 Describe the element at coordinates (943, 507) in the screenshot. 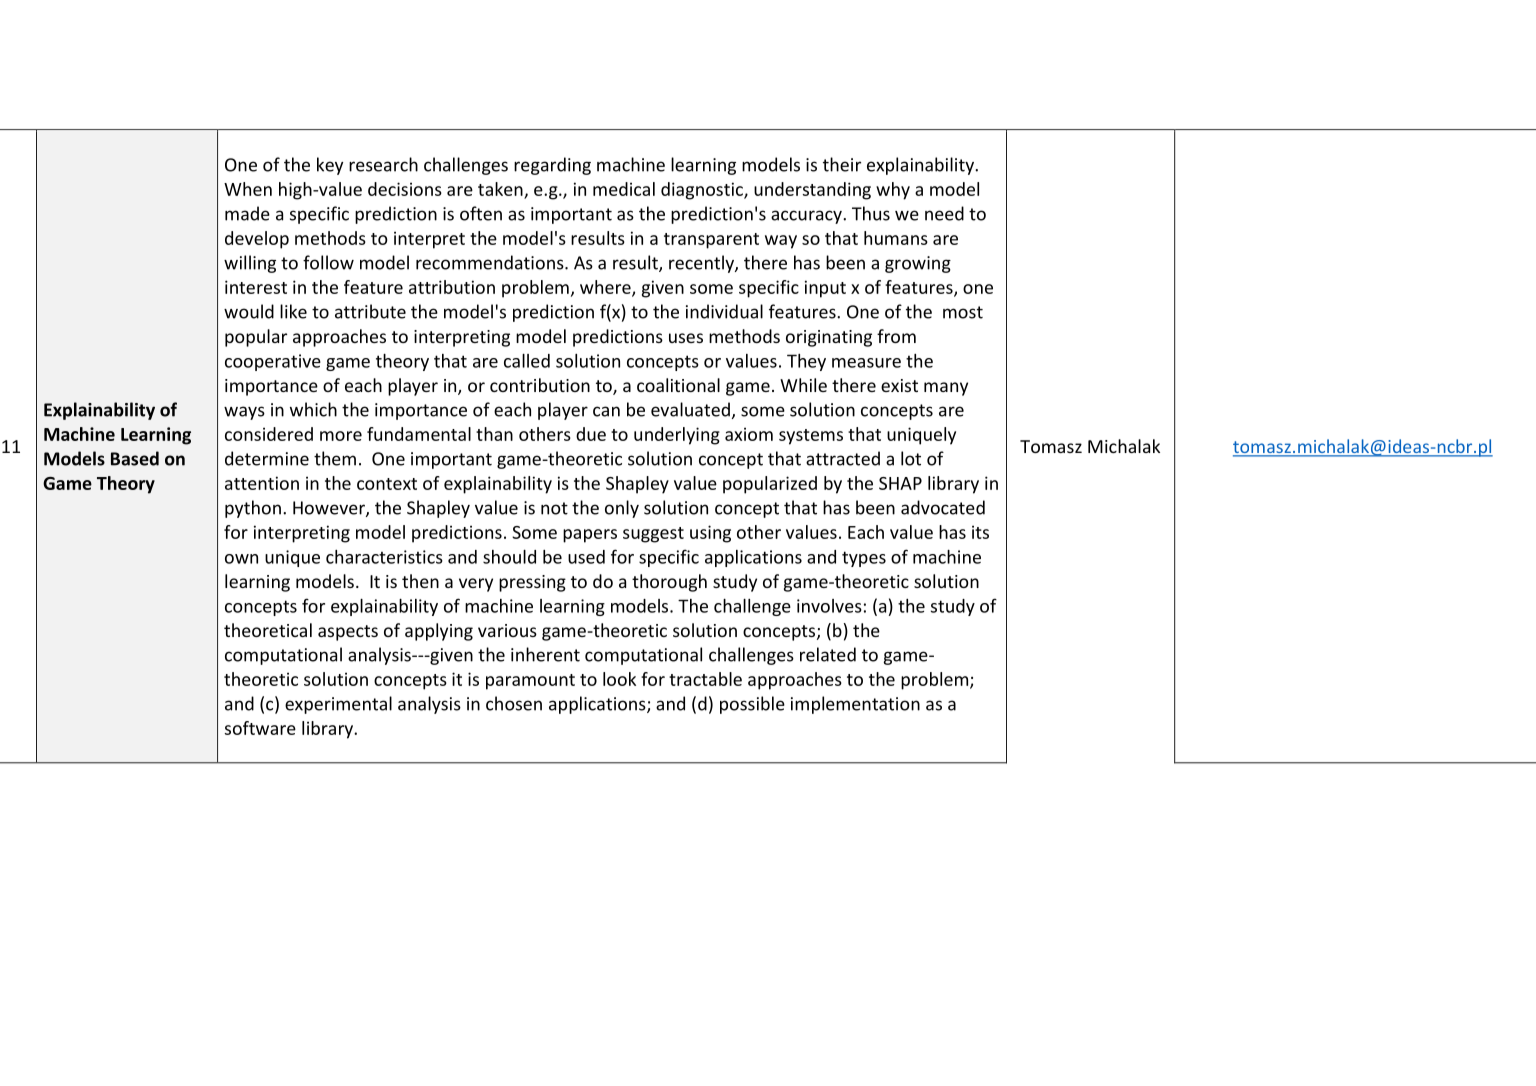

I see `advocated` at that location.
